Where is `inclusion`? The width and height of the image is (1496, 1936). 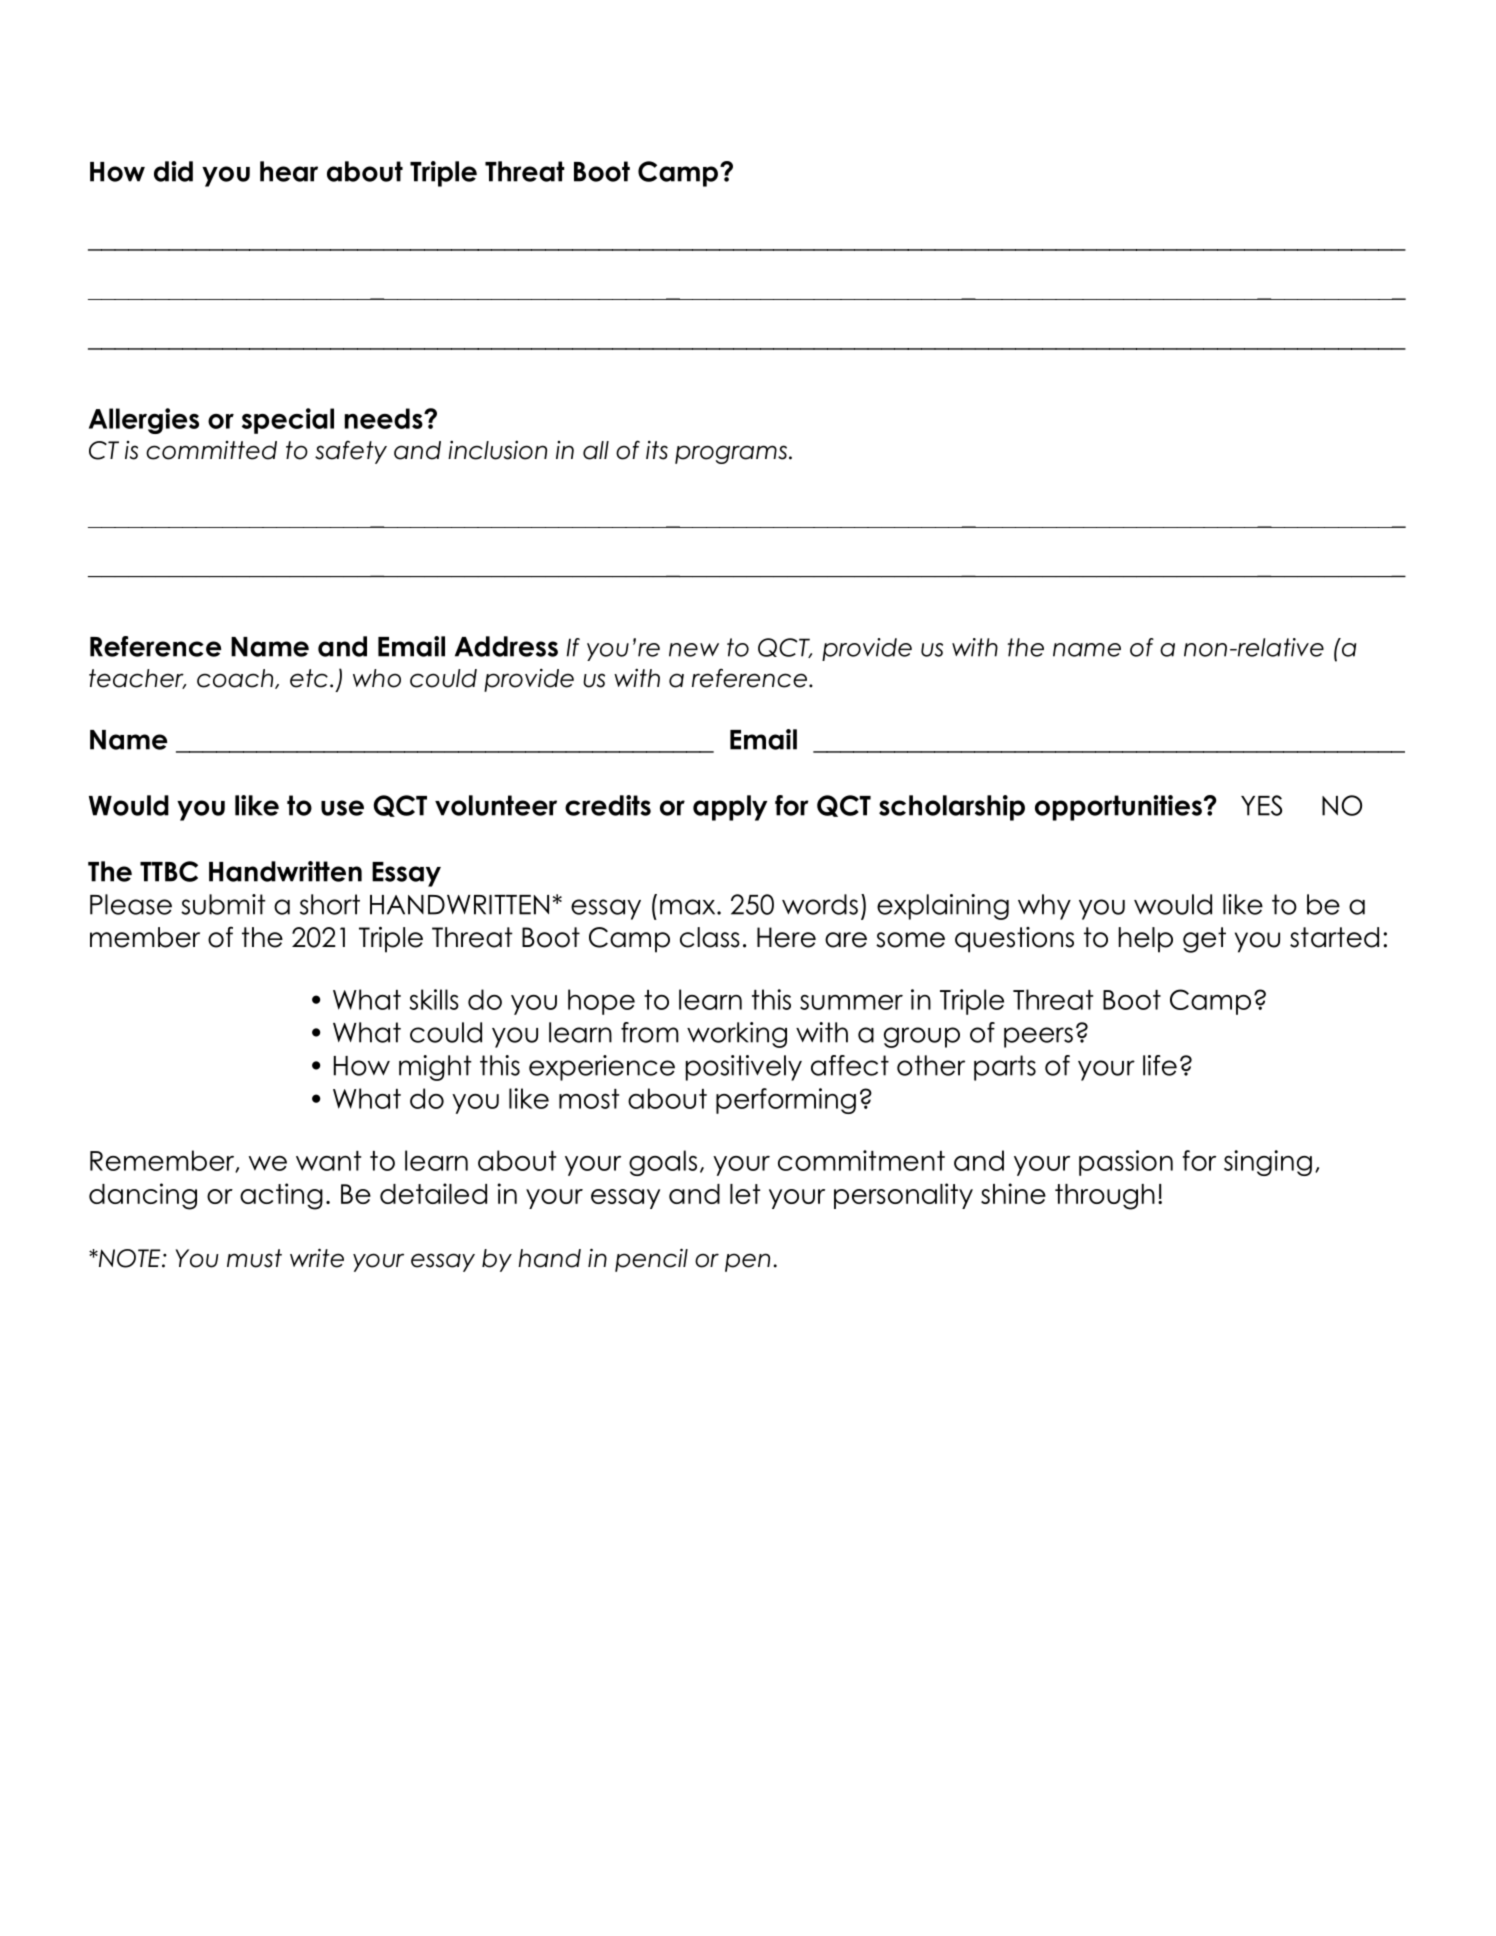
inclusion is located at coordinates (497, 450).
